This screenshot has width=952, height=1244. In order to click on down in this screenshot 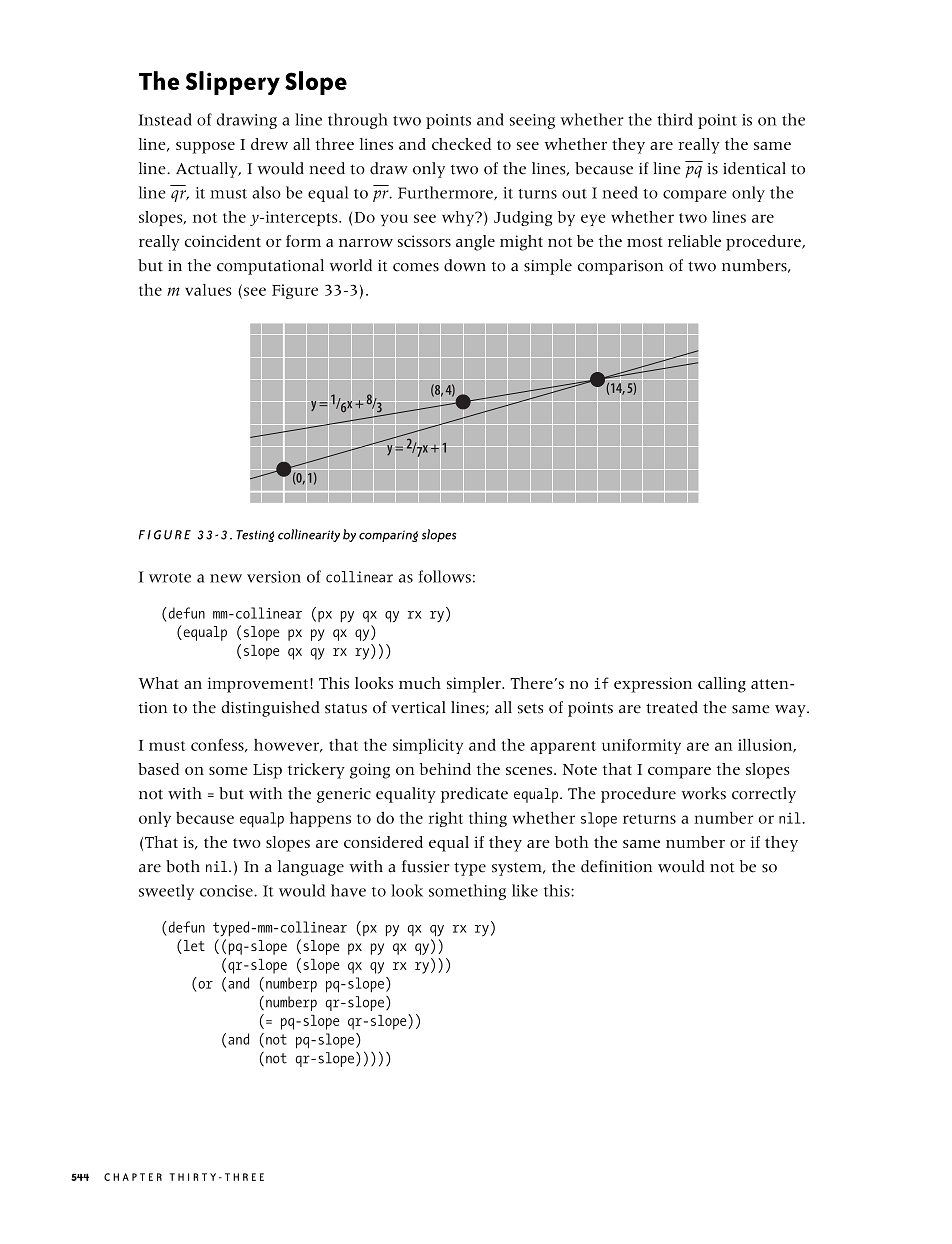, I will do `click(465, 265)`.
